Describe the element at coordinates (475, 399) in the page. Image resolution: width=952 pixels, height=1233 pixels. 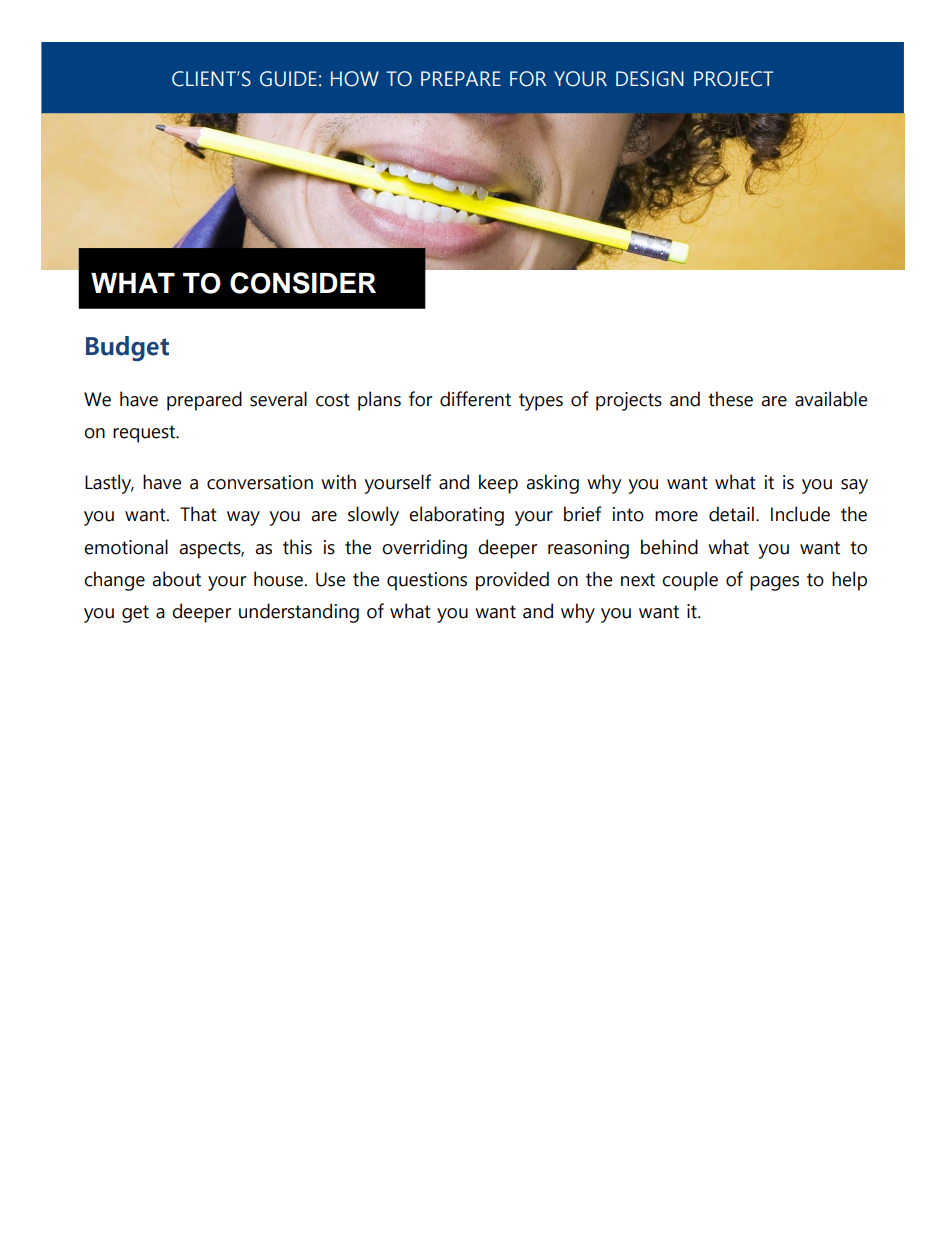
I see `different` at that location.
